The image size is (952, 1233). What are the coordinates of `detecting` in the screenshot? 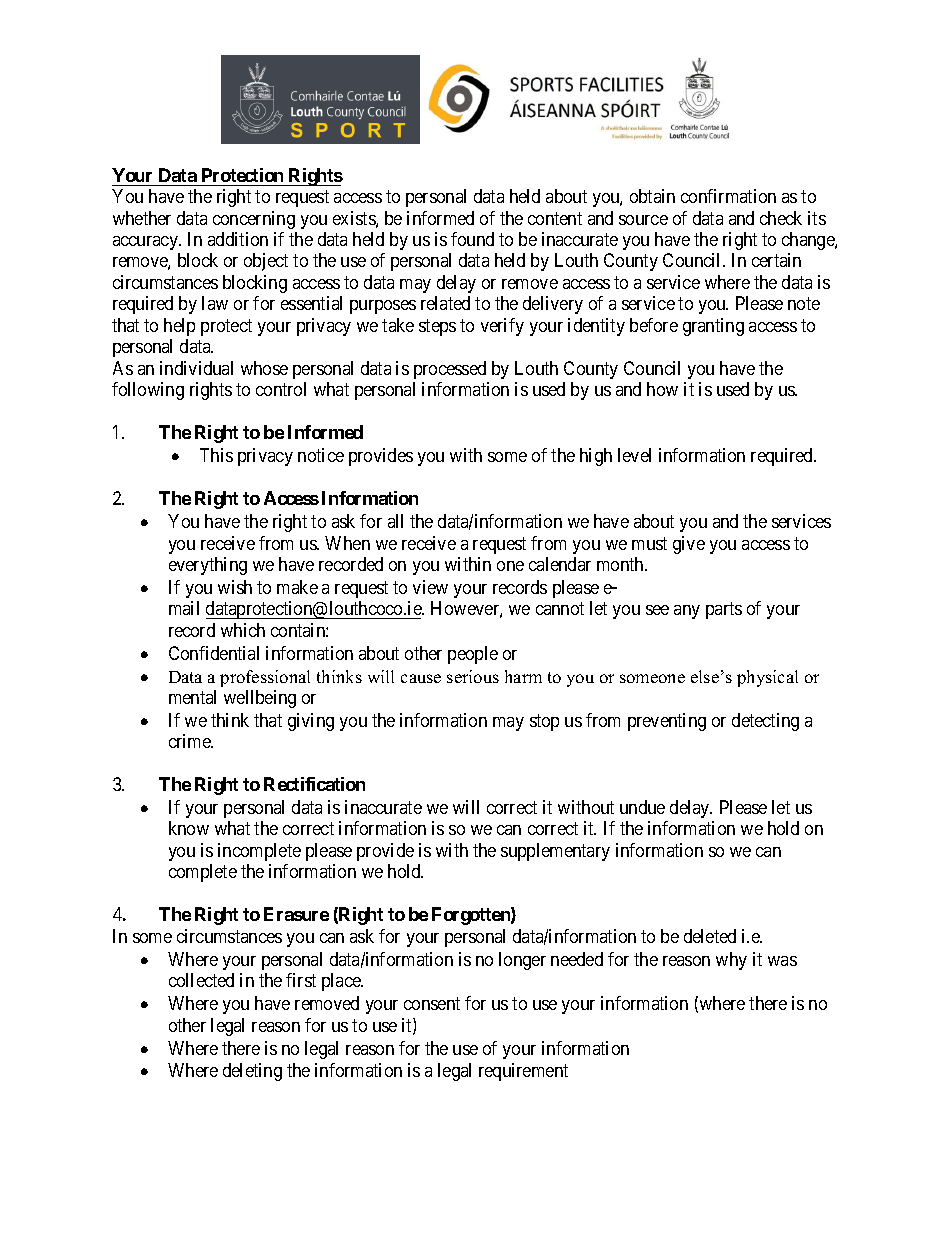 It's located at (765, 722).
